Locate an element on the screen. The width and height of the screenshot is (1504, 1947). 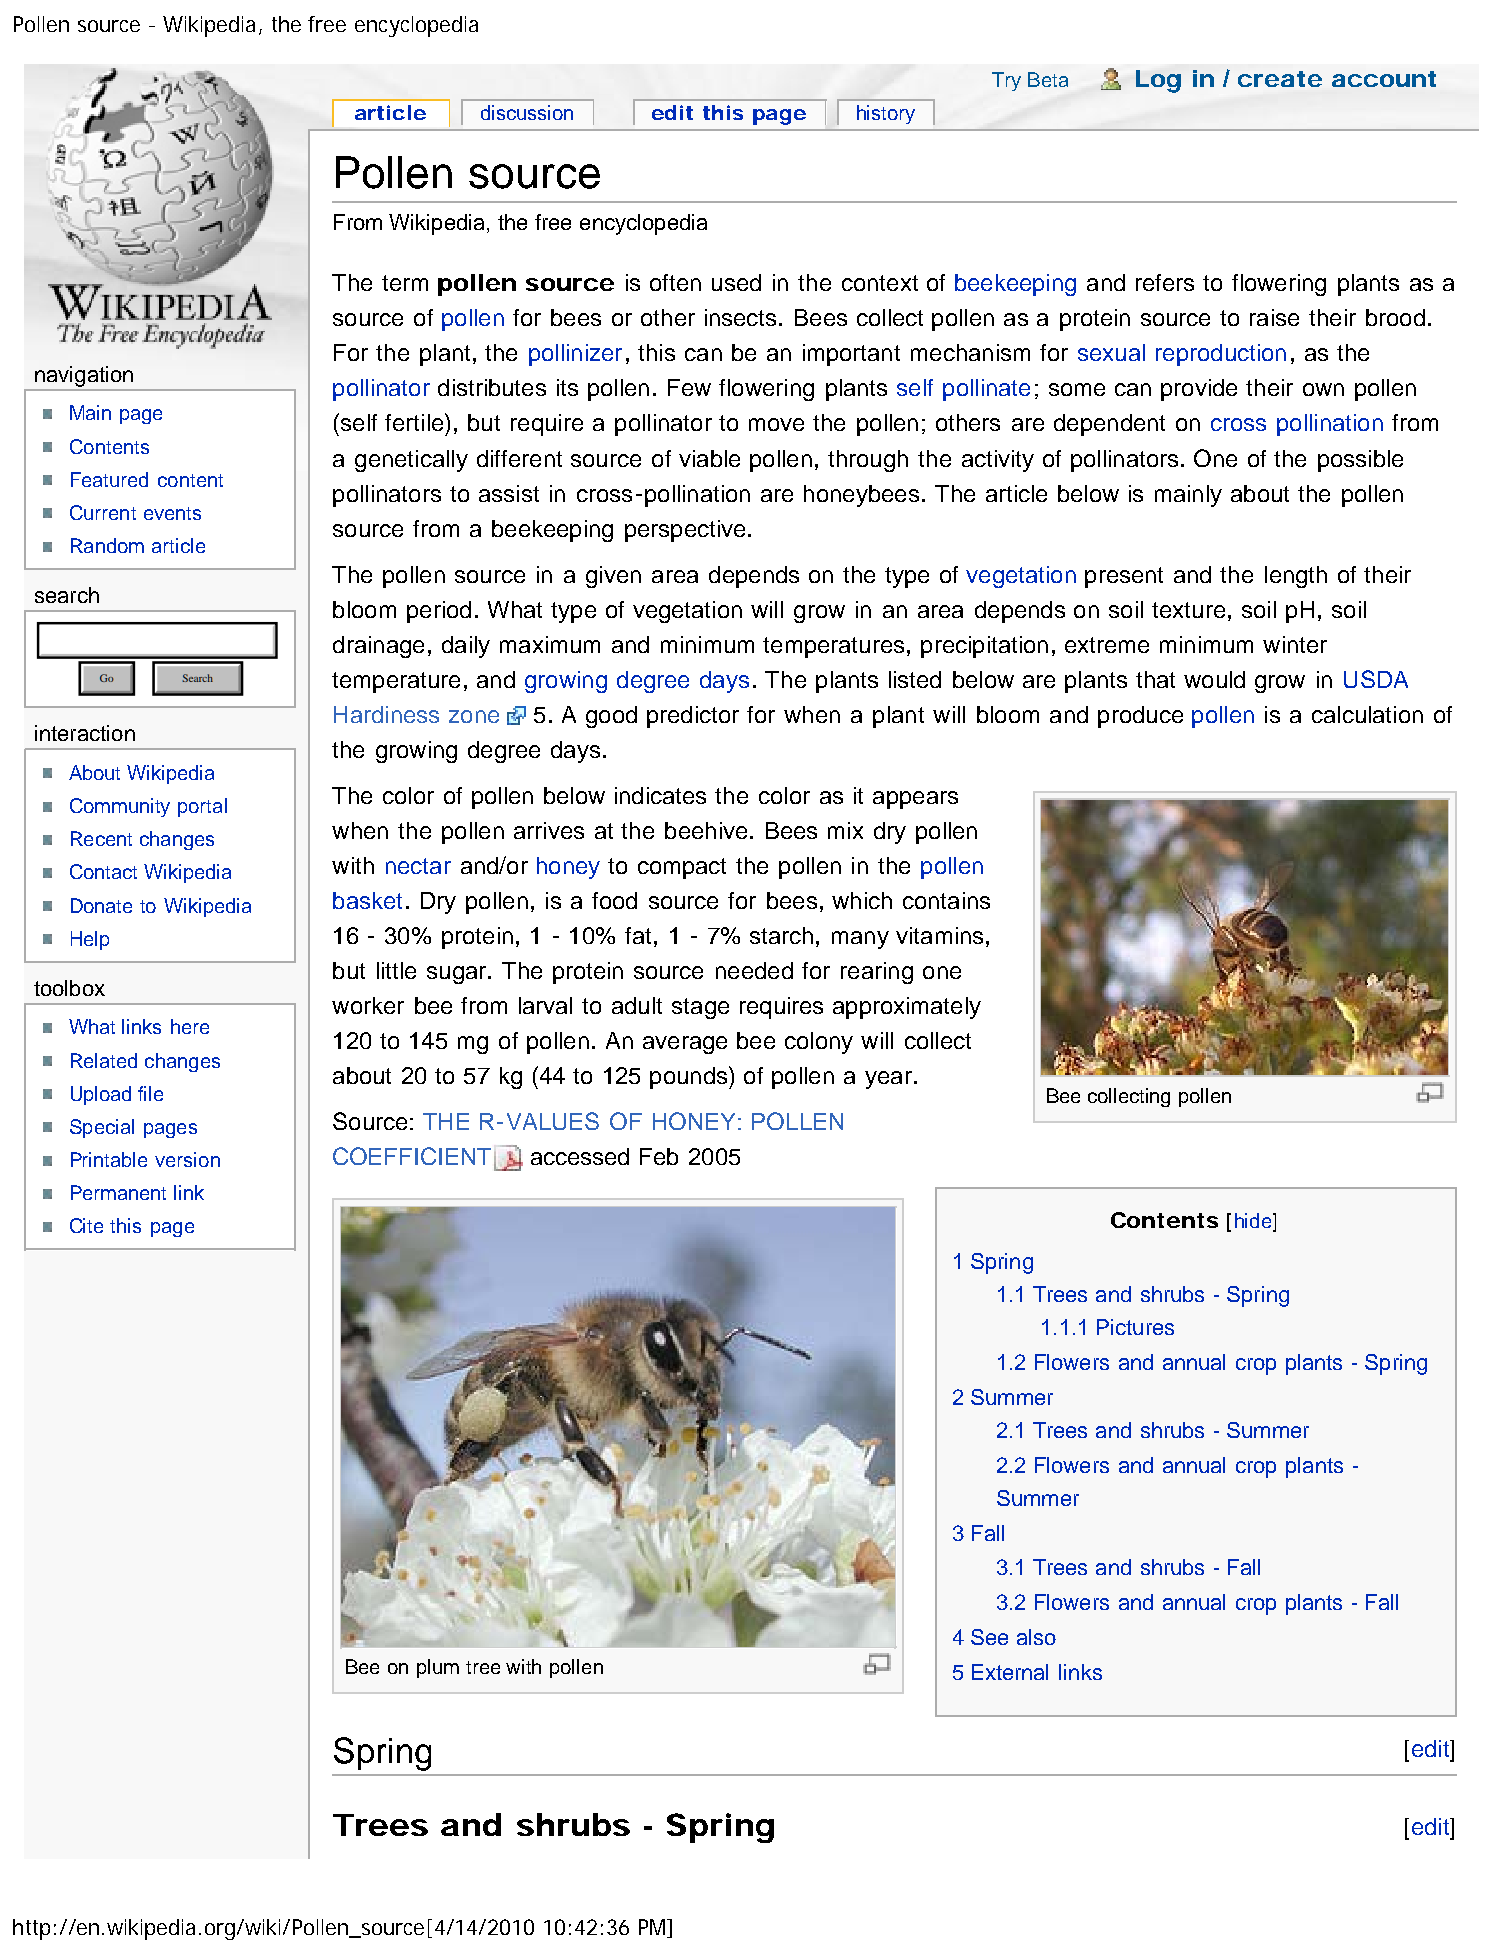
portal is located at coordinates (202, 807).
